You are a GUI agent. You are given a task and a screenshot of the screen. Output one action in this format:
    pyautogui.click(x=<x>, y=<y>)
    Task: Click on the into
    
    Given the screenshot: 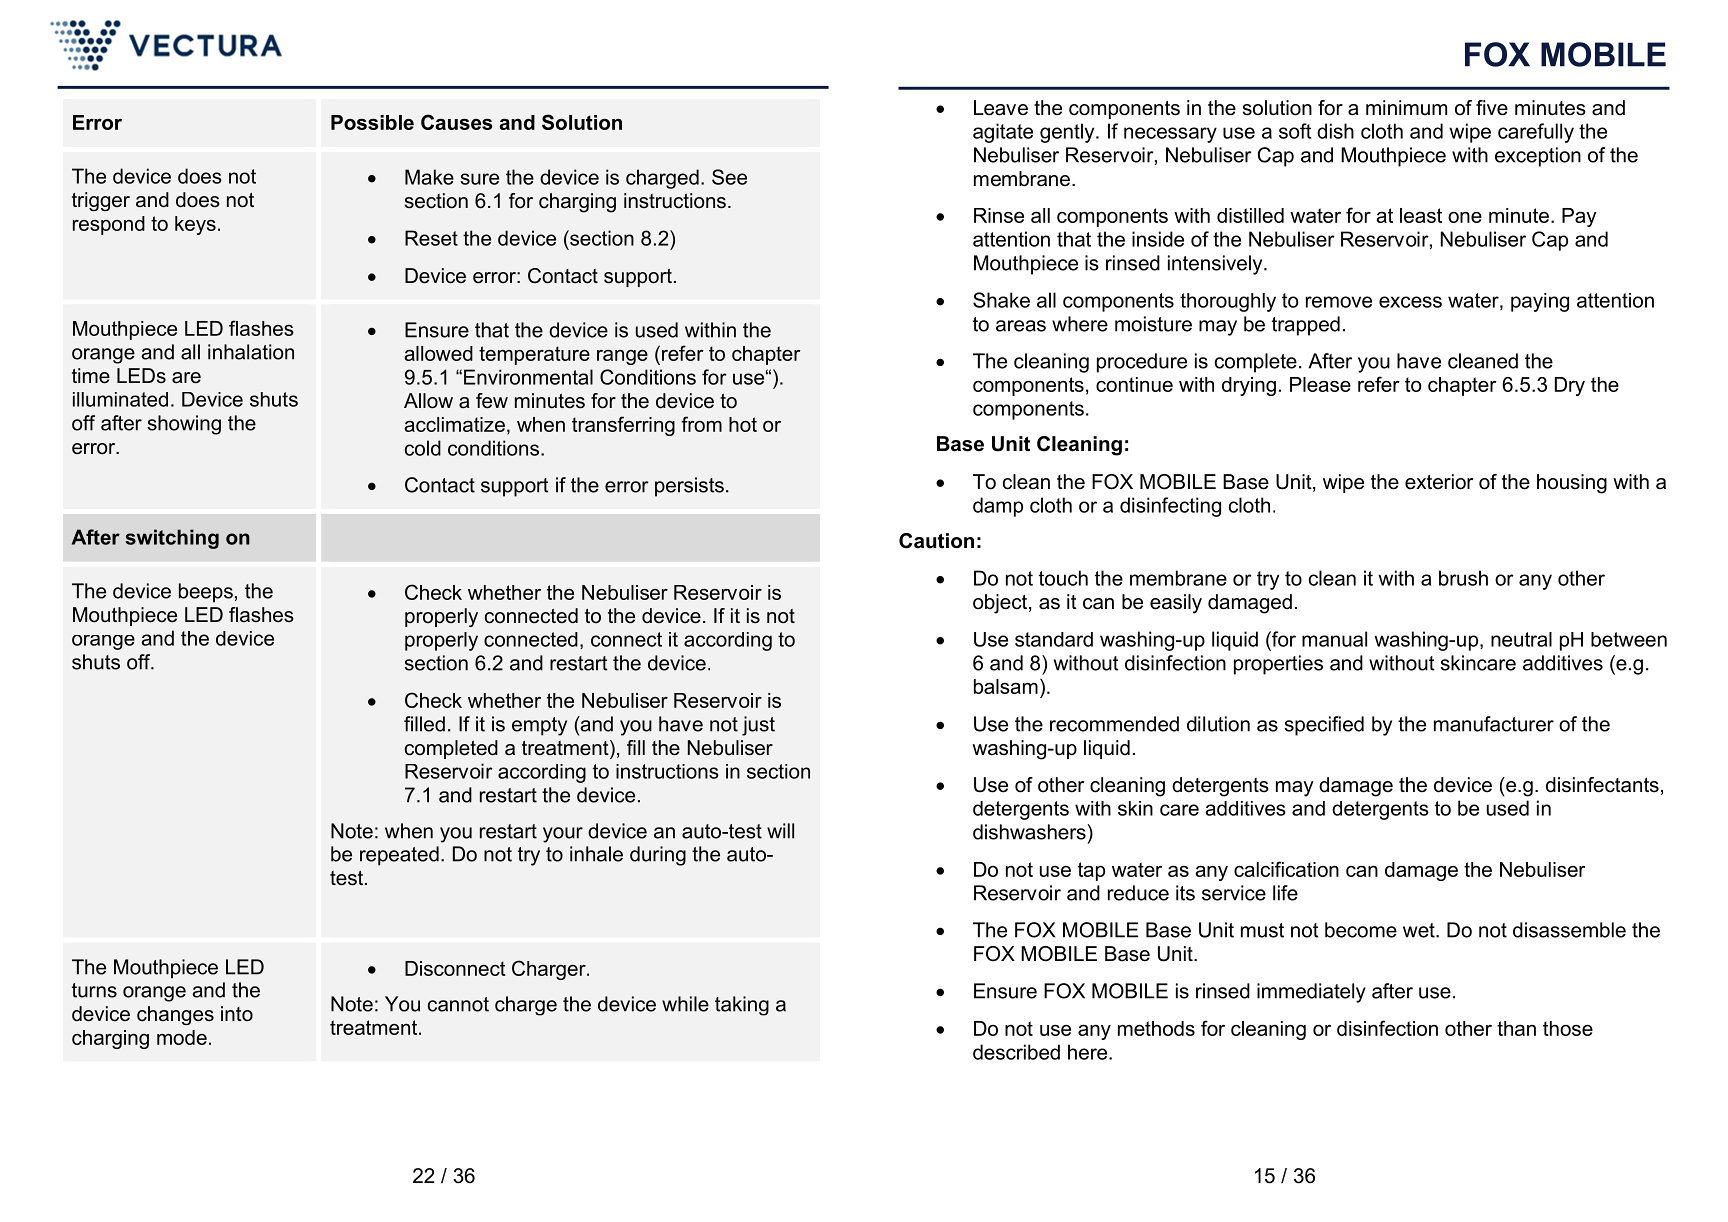 What is the action you would take?
    pyautogui.click(x=237, y=1014)
